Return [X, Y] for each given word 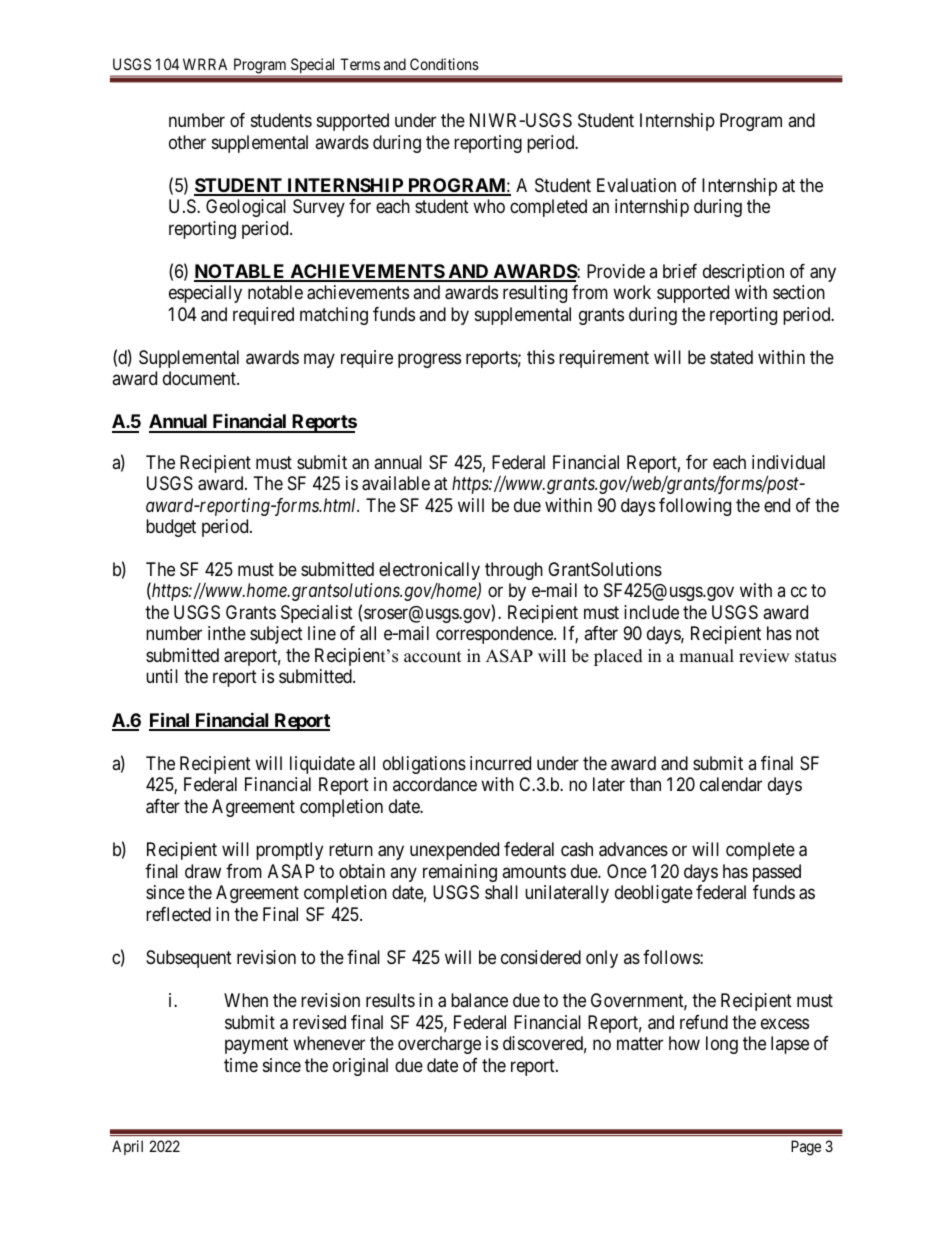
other [187, 142]
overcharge [439, 1045]
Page [806, 1148]
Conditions [444, 64]
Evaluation [636, 185]
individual [788, 462]
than [645, 784]
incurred [500, 763]
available [396, 483]
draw [203, 871]
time [241, 1065]
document [200, 378]
